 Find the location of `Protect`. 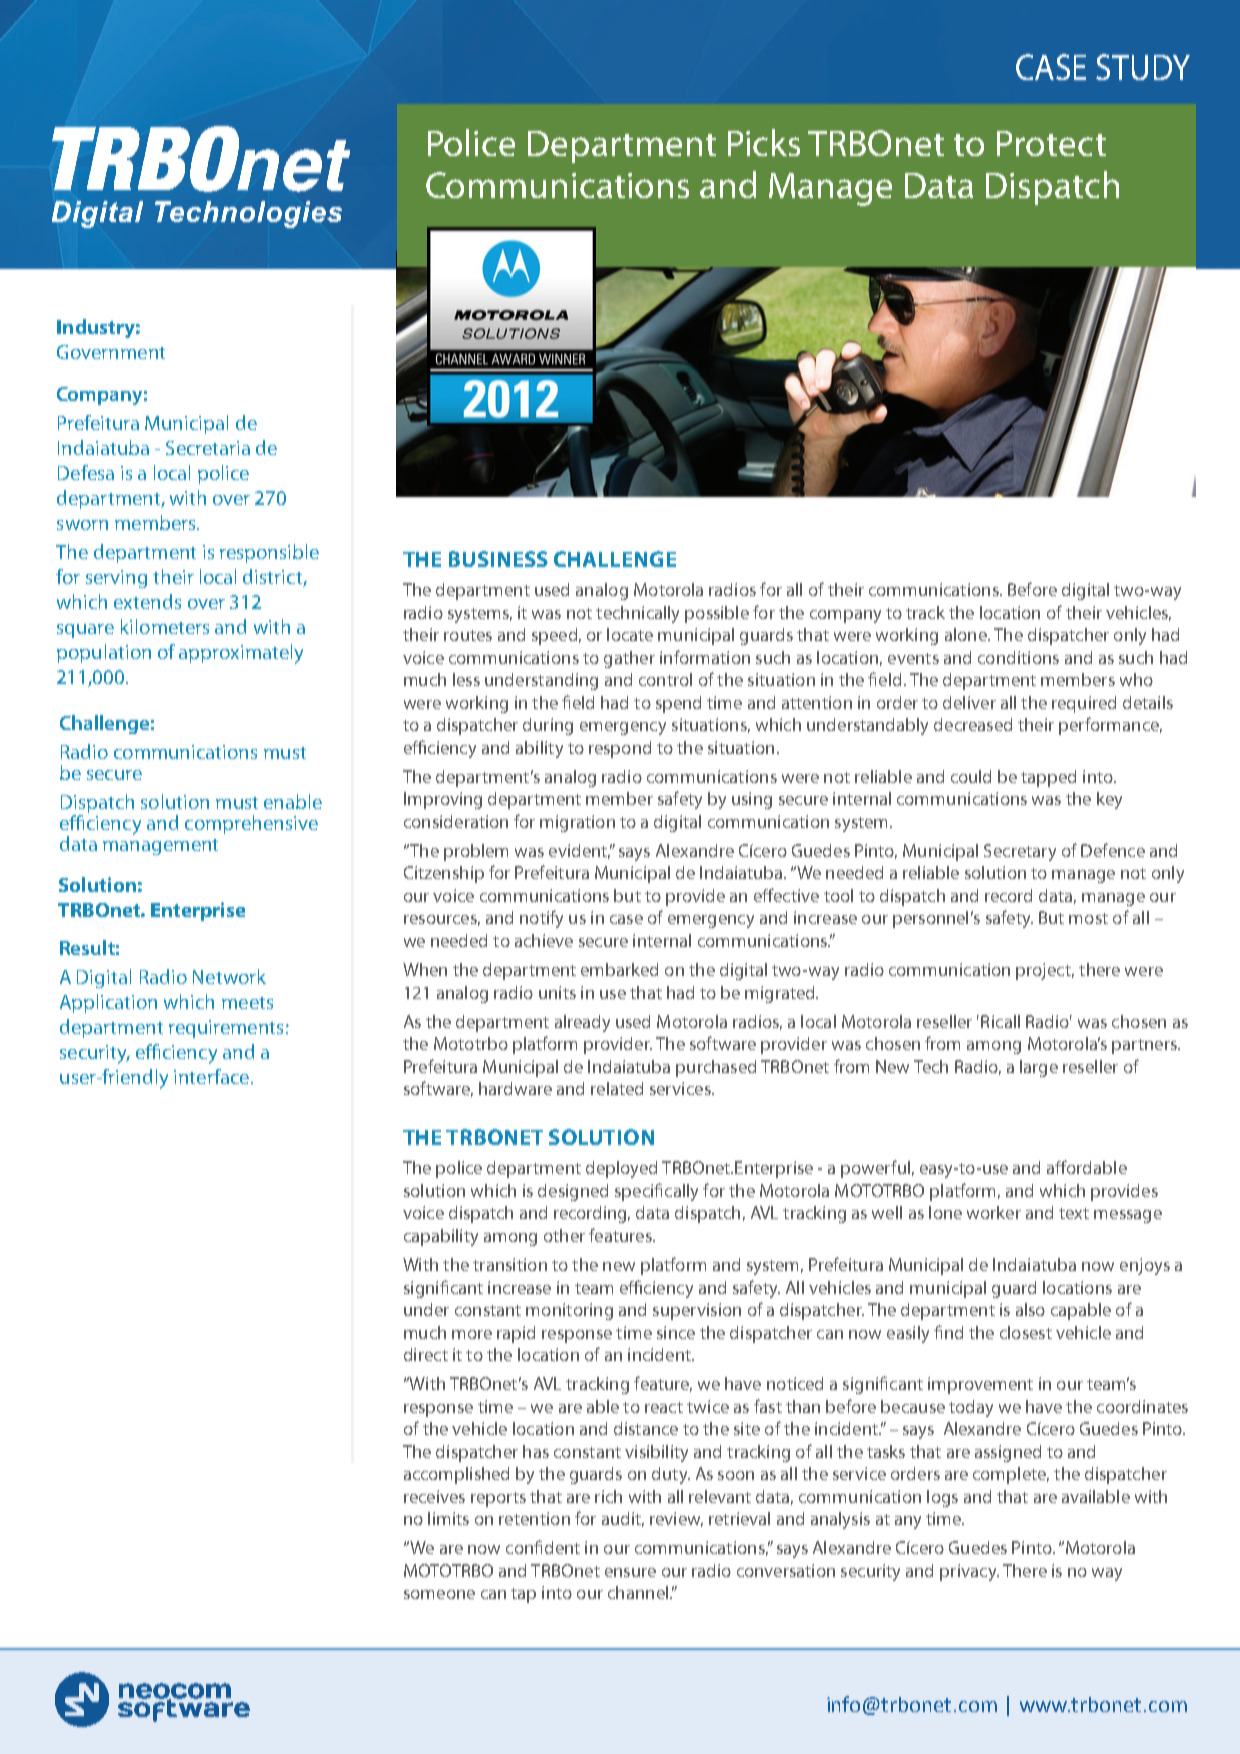

Protect is located at coordinates (1051, 143).
